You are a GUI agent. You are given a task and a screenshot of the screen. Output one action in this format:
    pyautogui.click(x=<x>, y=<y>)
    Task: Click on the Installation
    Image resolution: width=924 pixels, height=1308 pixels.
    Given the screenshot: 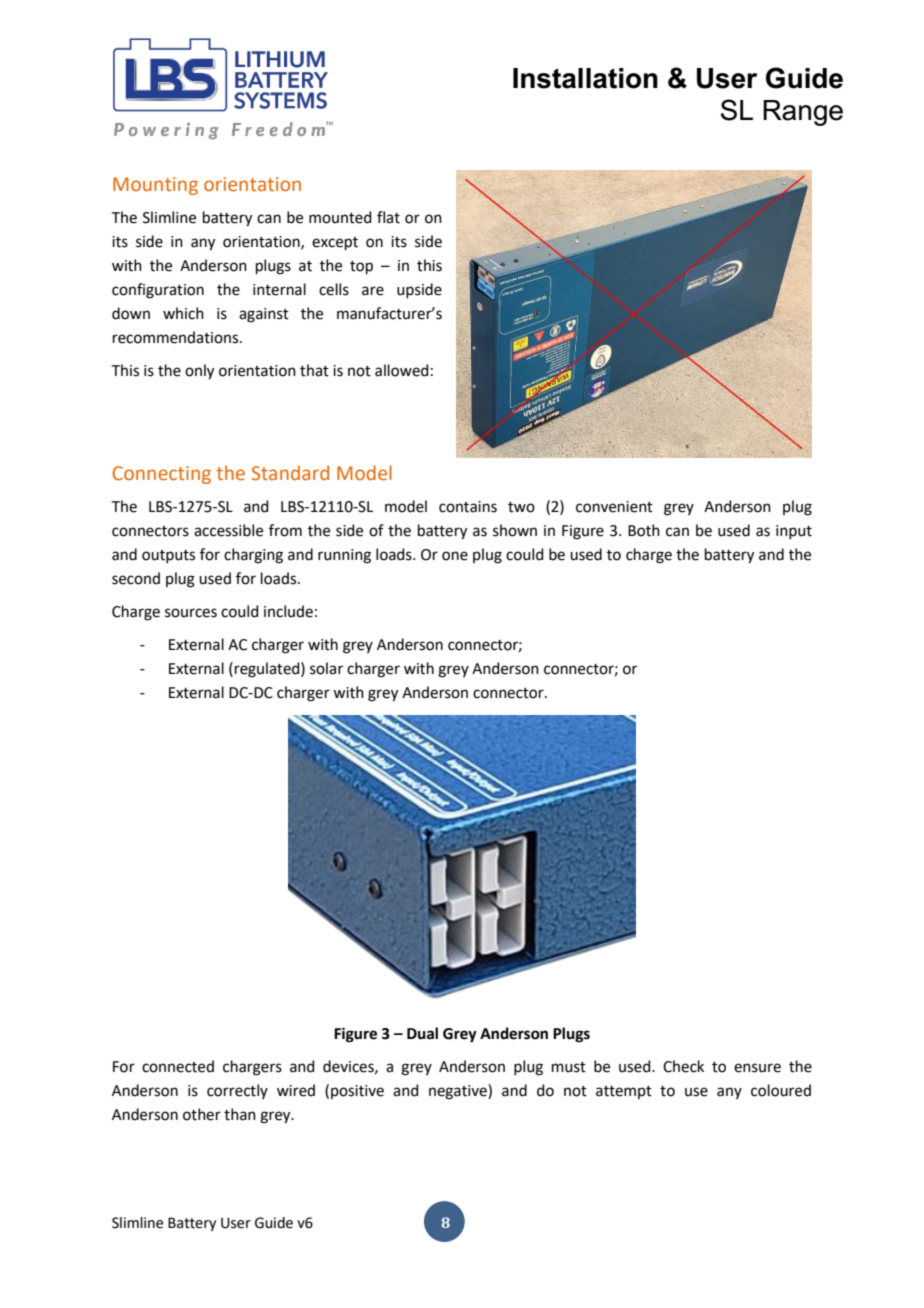 What is the action you would take?
    pyautogui.click(x=585, y=78)
